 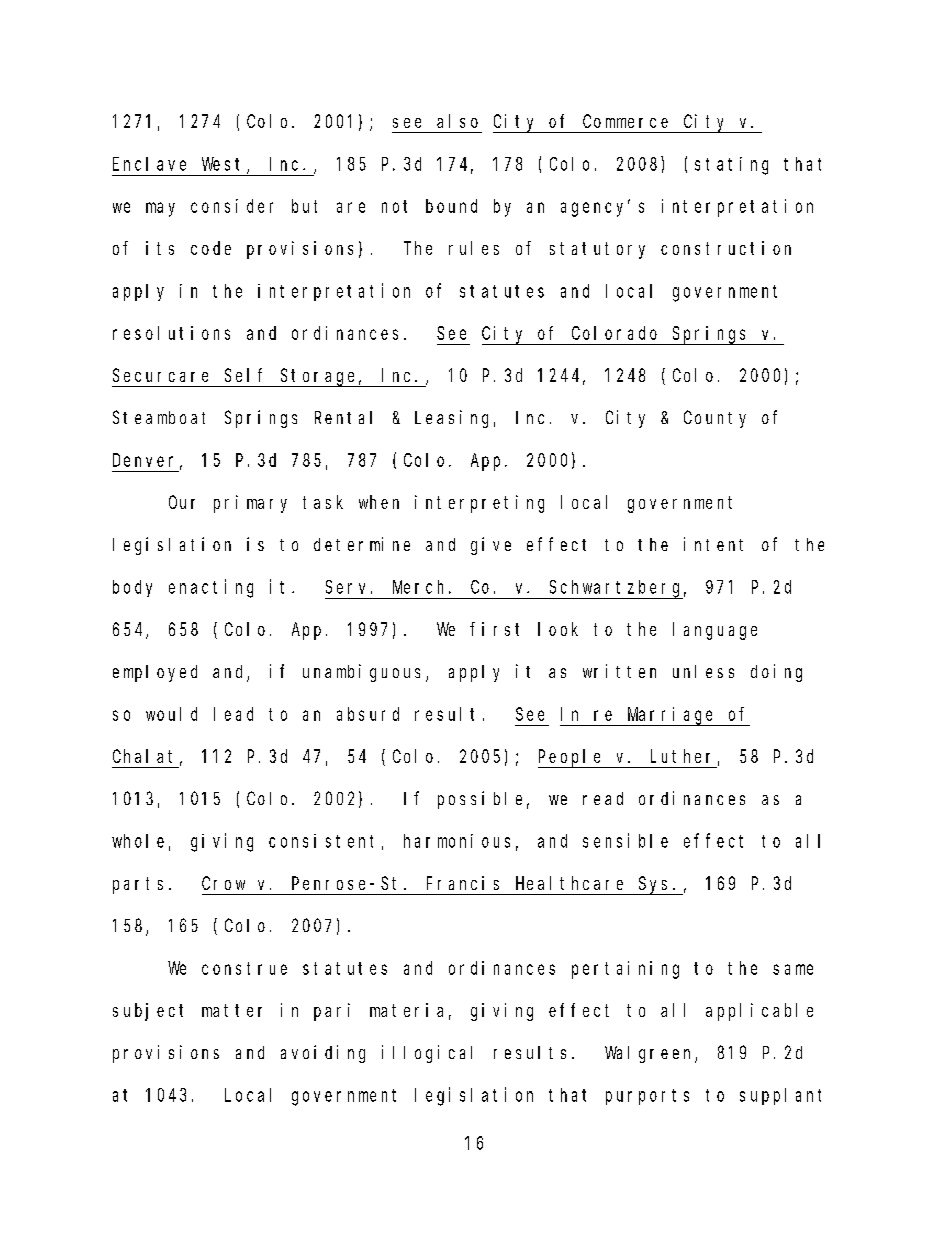 I want to click on primary, so click(x=250, y=504).
